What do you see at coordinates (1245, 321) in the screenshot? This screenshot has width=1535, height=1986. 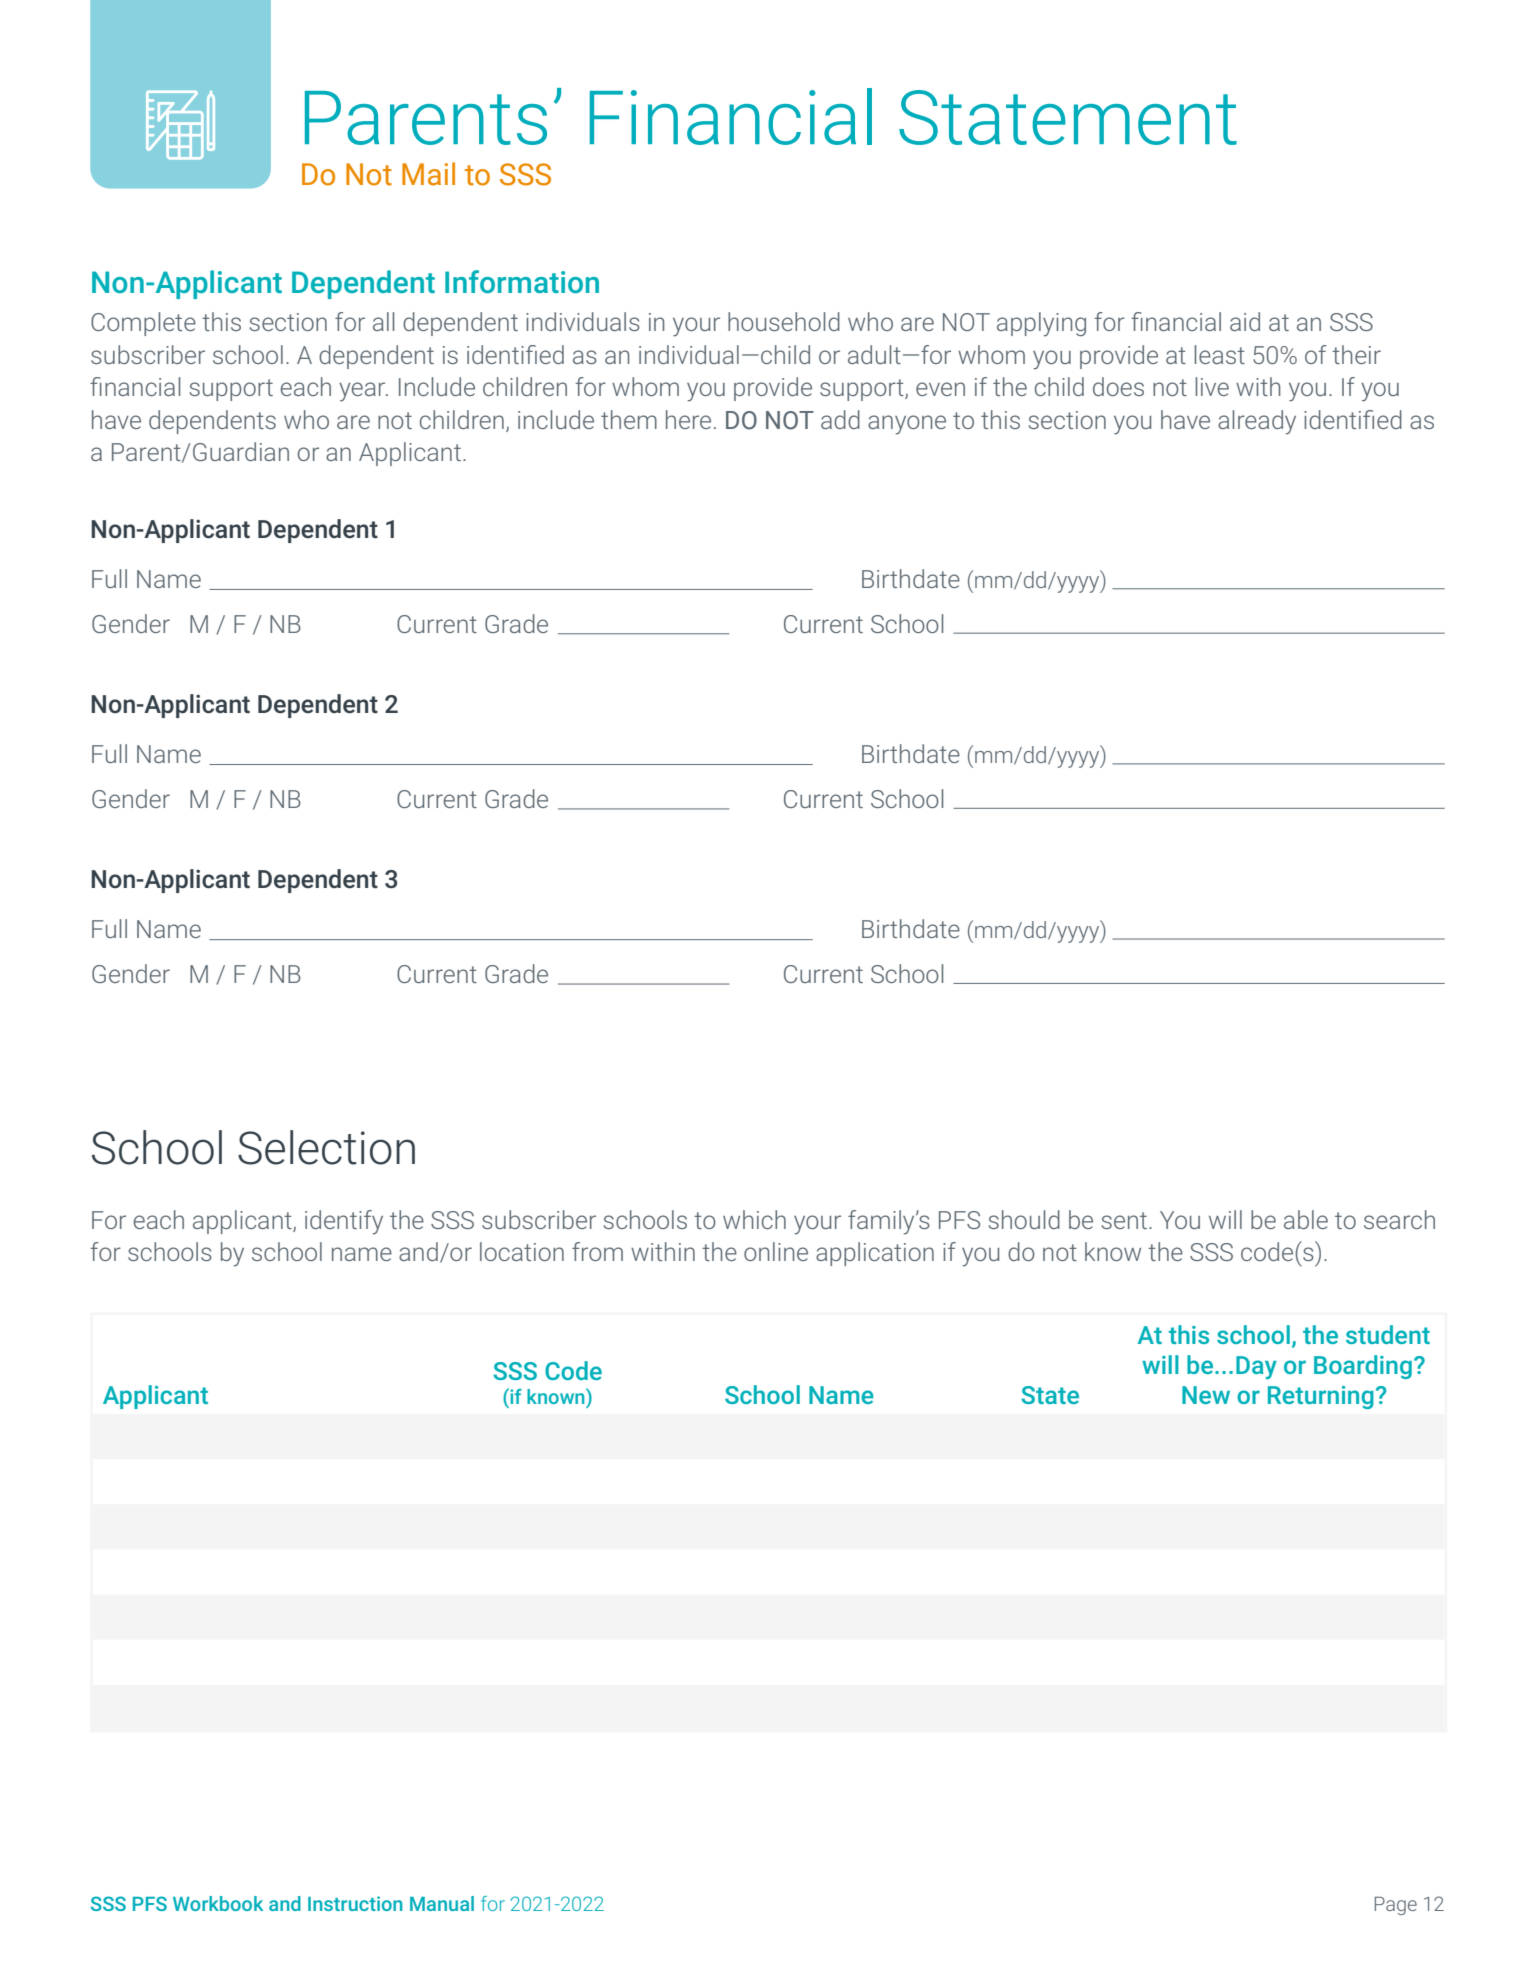 I see `aid` at bounding box center [1245, 321].
